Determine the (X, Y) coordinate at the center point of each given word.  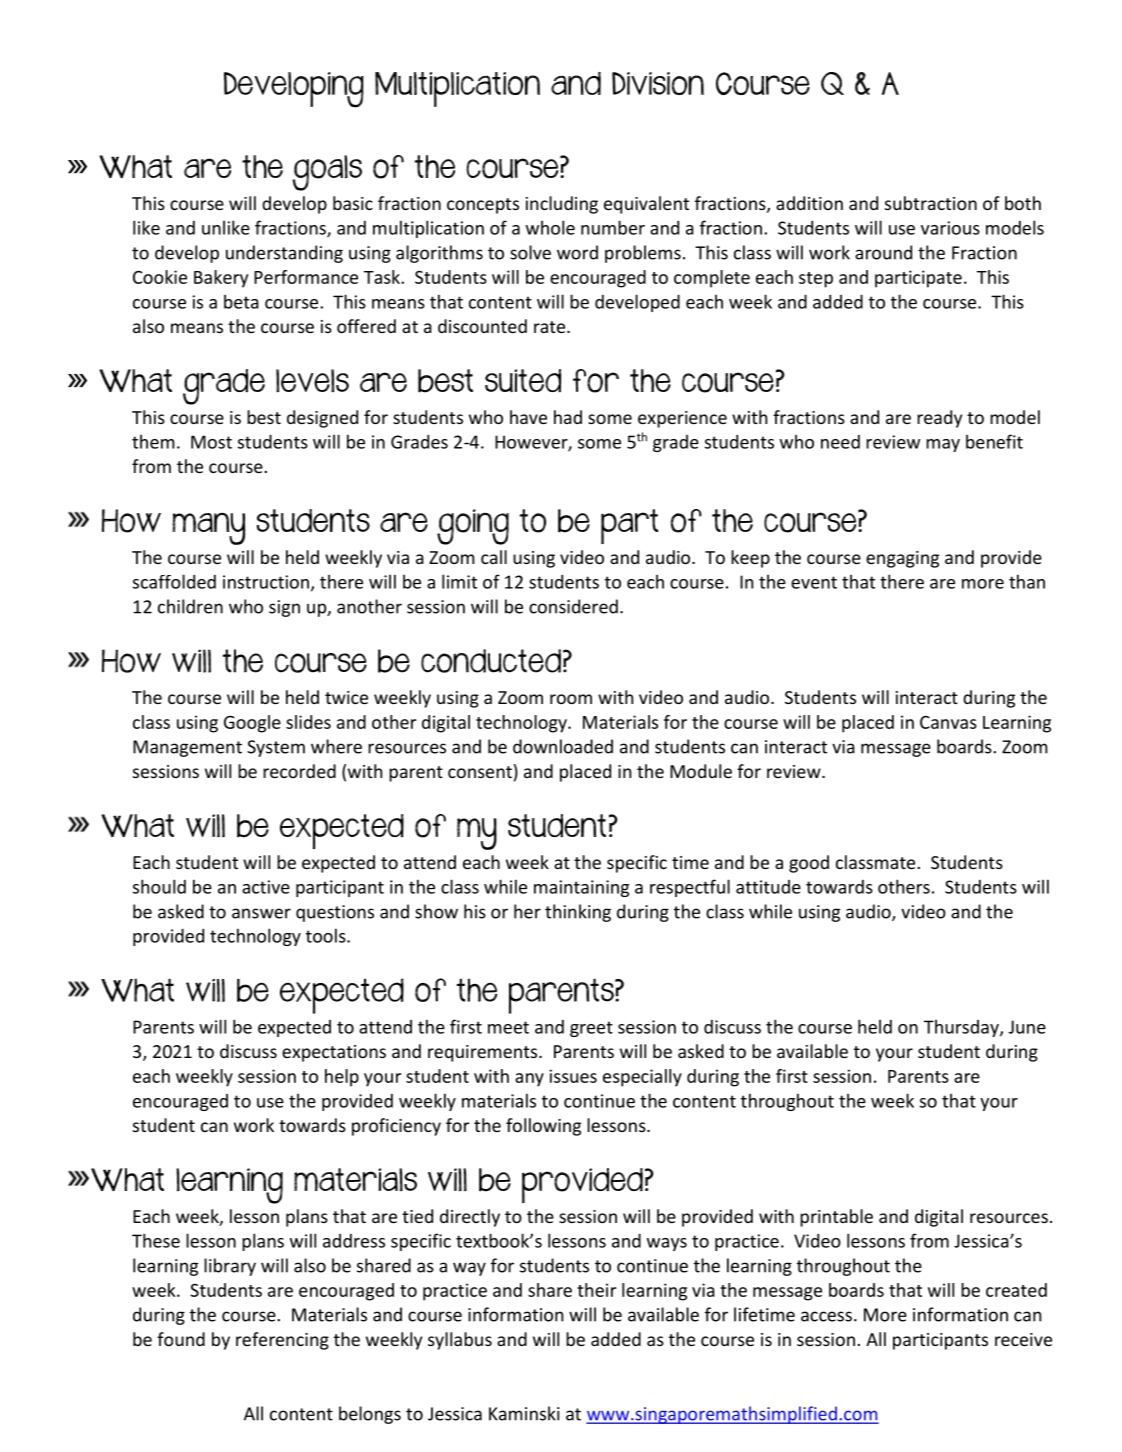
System (276, 748)
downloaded (563, 746)
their (596, 1290)
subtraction (931, 203)
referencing (282, 1341)
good (809, 864)
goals (327, 173)
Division (658, 83)
